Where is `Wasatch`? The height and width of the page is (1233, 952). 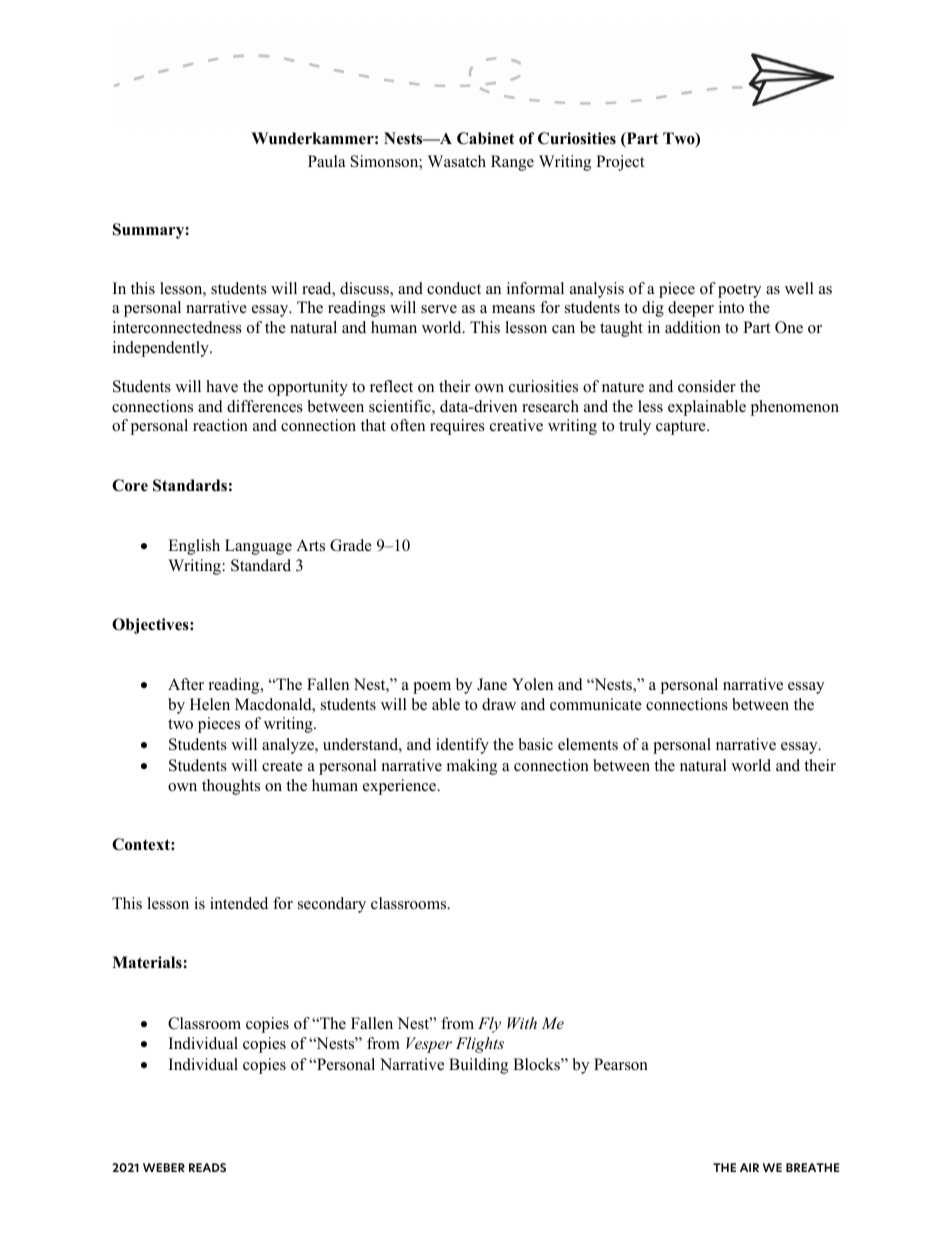
Wasatch is located at coordinates (457, 161).
